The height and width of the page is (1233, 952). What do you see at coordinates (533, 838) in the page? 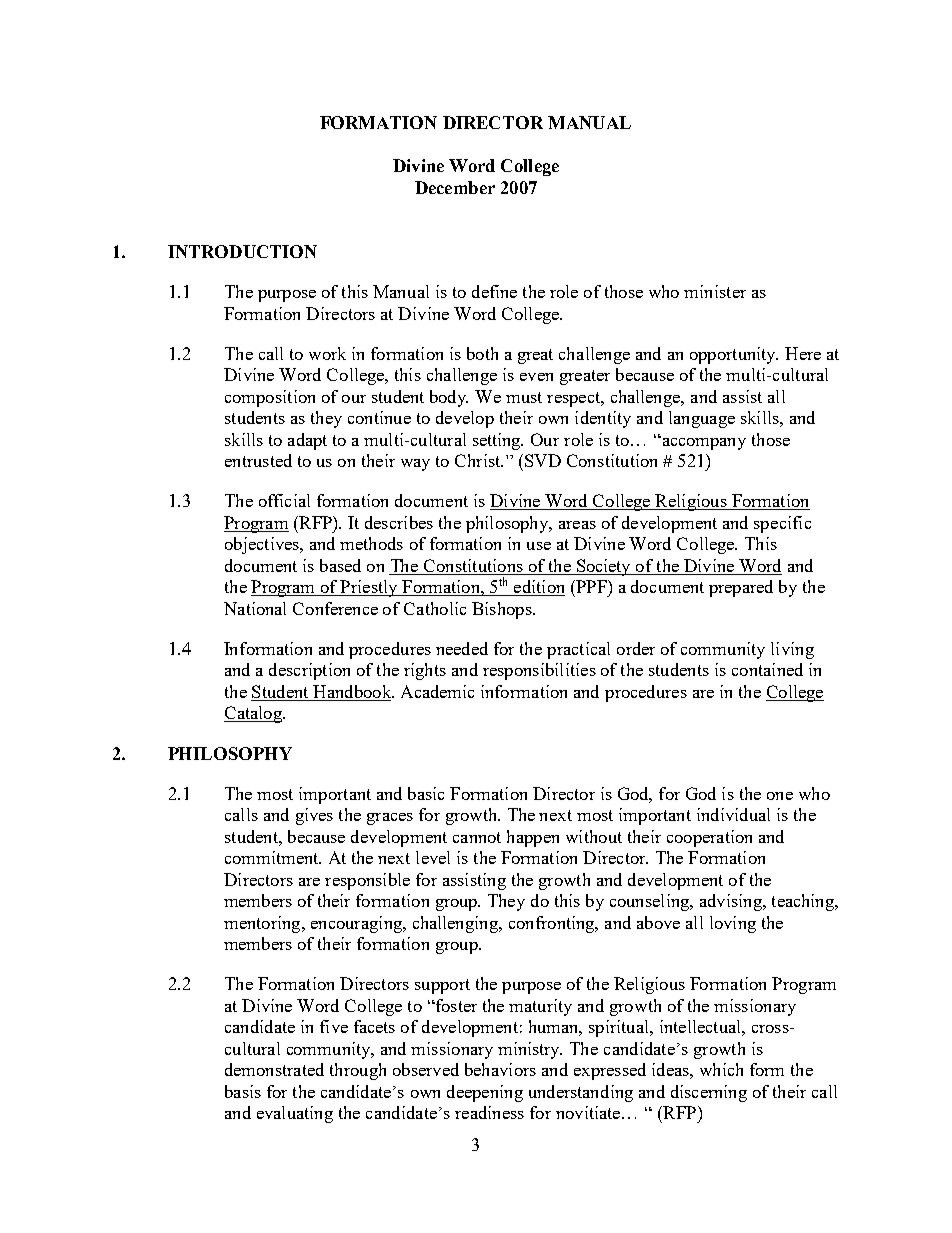
I see `happen` at bounding box center [533, 838].
